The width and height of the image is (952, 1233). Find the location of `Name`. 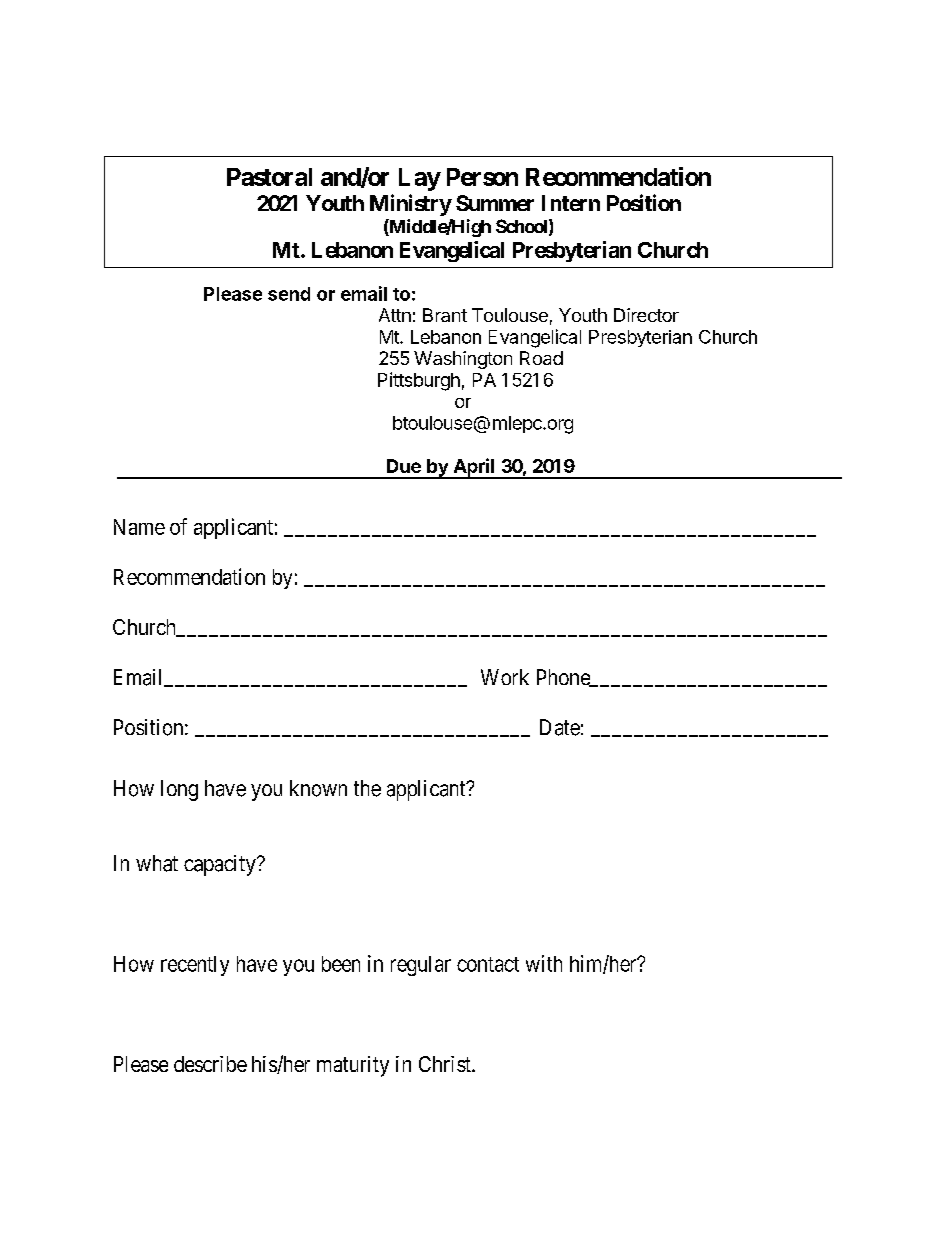

Name is located at coordinates (139, 527).
